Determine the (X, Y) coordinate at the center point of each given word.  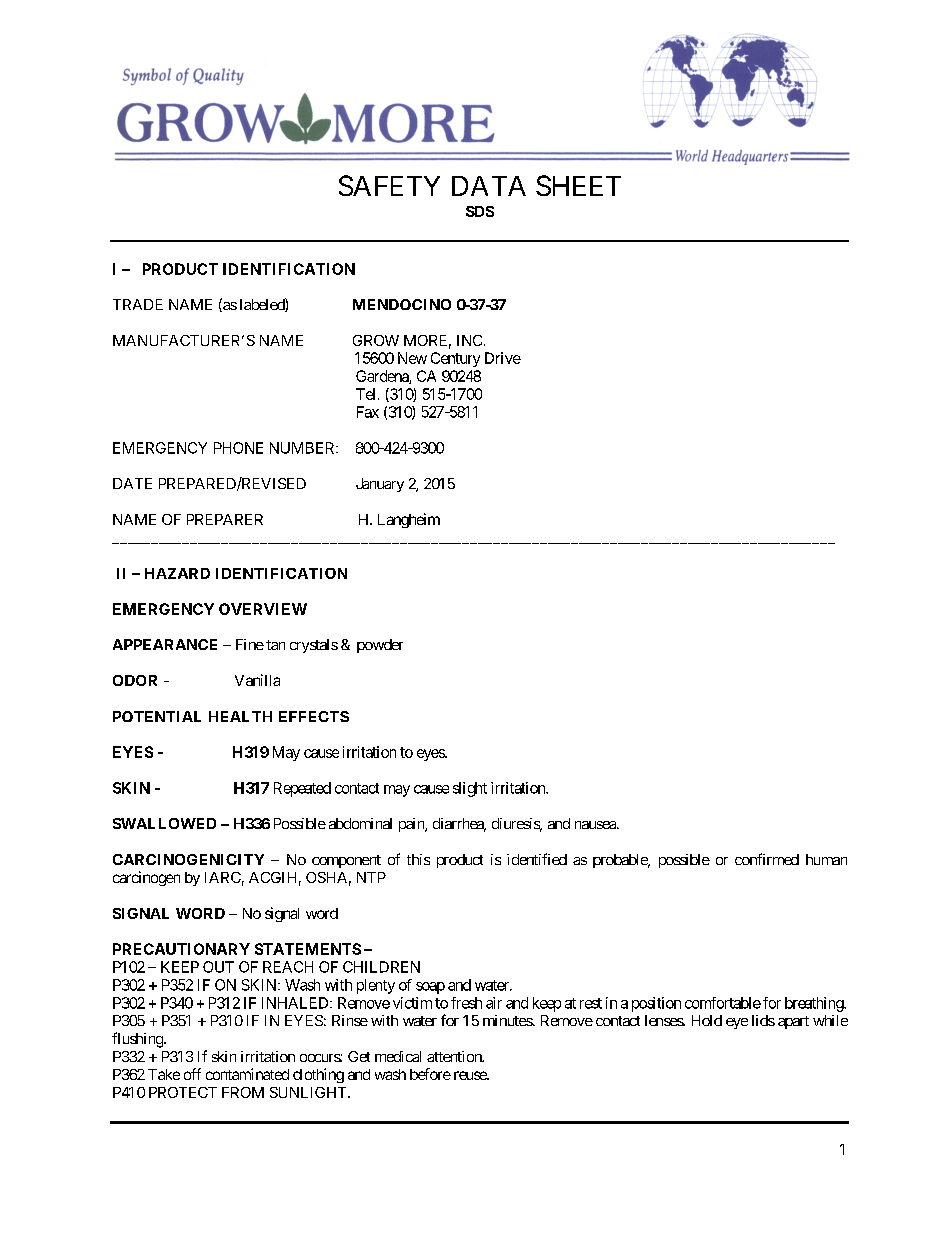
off (192, 1074)
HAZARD (177, 573)
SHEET (578, 185)
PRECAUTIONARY (181, 949)
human (826, 859)
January (380, 485)
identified (537, 859)
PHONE (238, 448)
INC (469, 340)
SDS (480, 211)
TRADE (138, 304)
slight (470, 789)
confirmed (767, 859)
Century (455, 359)
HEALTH (240, 716)
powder (380, 646)
